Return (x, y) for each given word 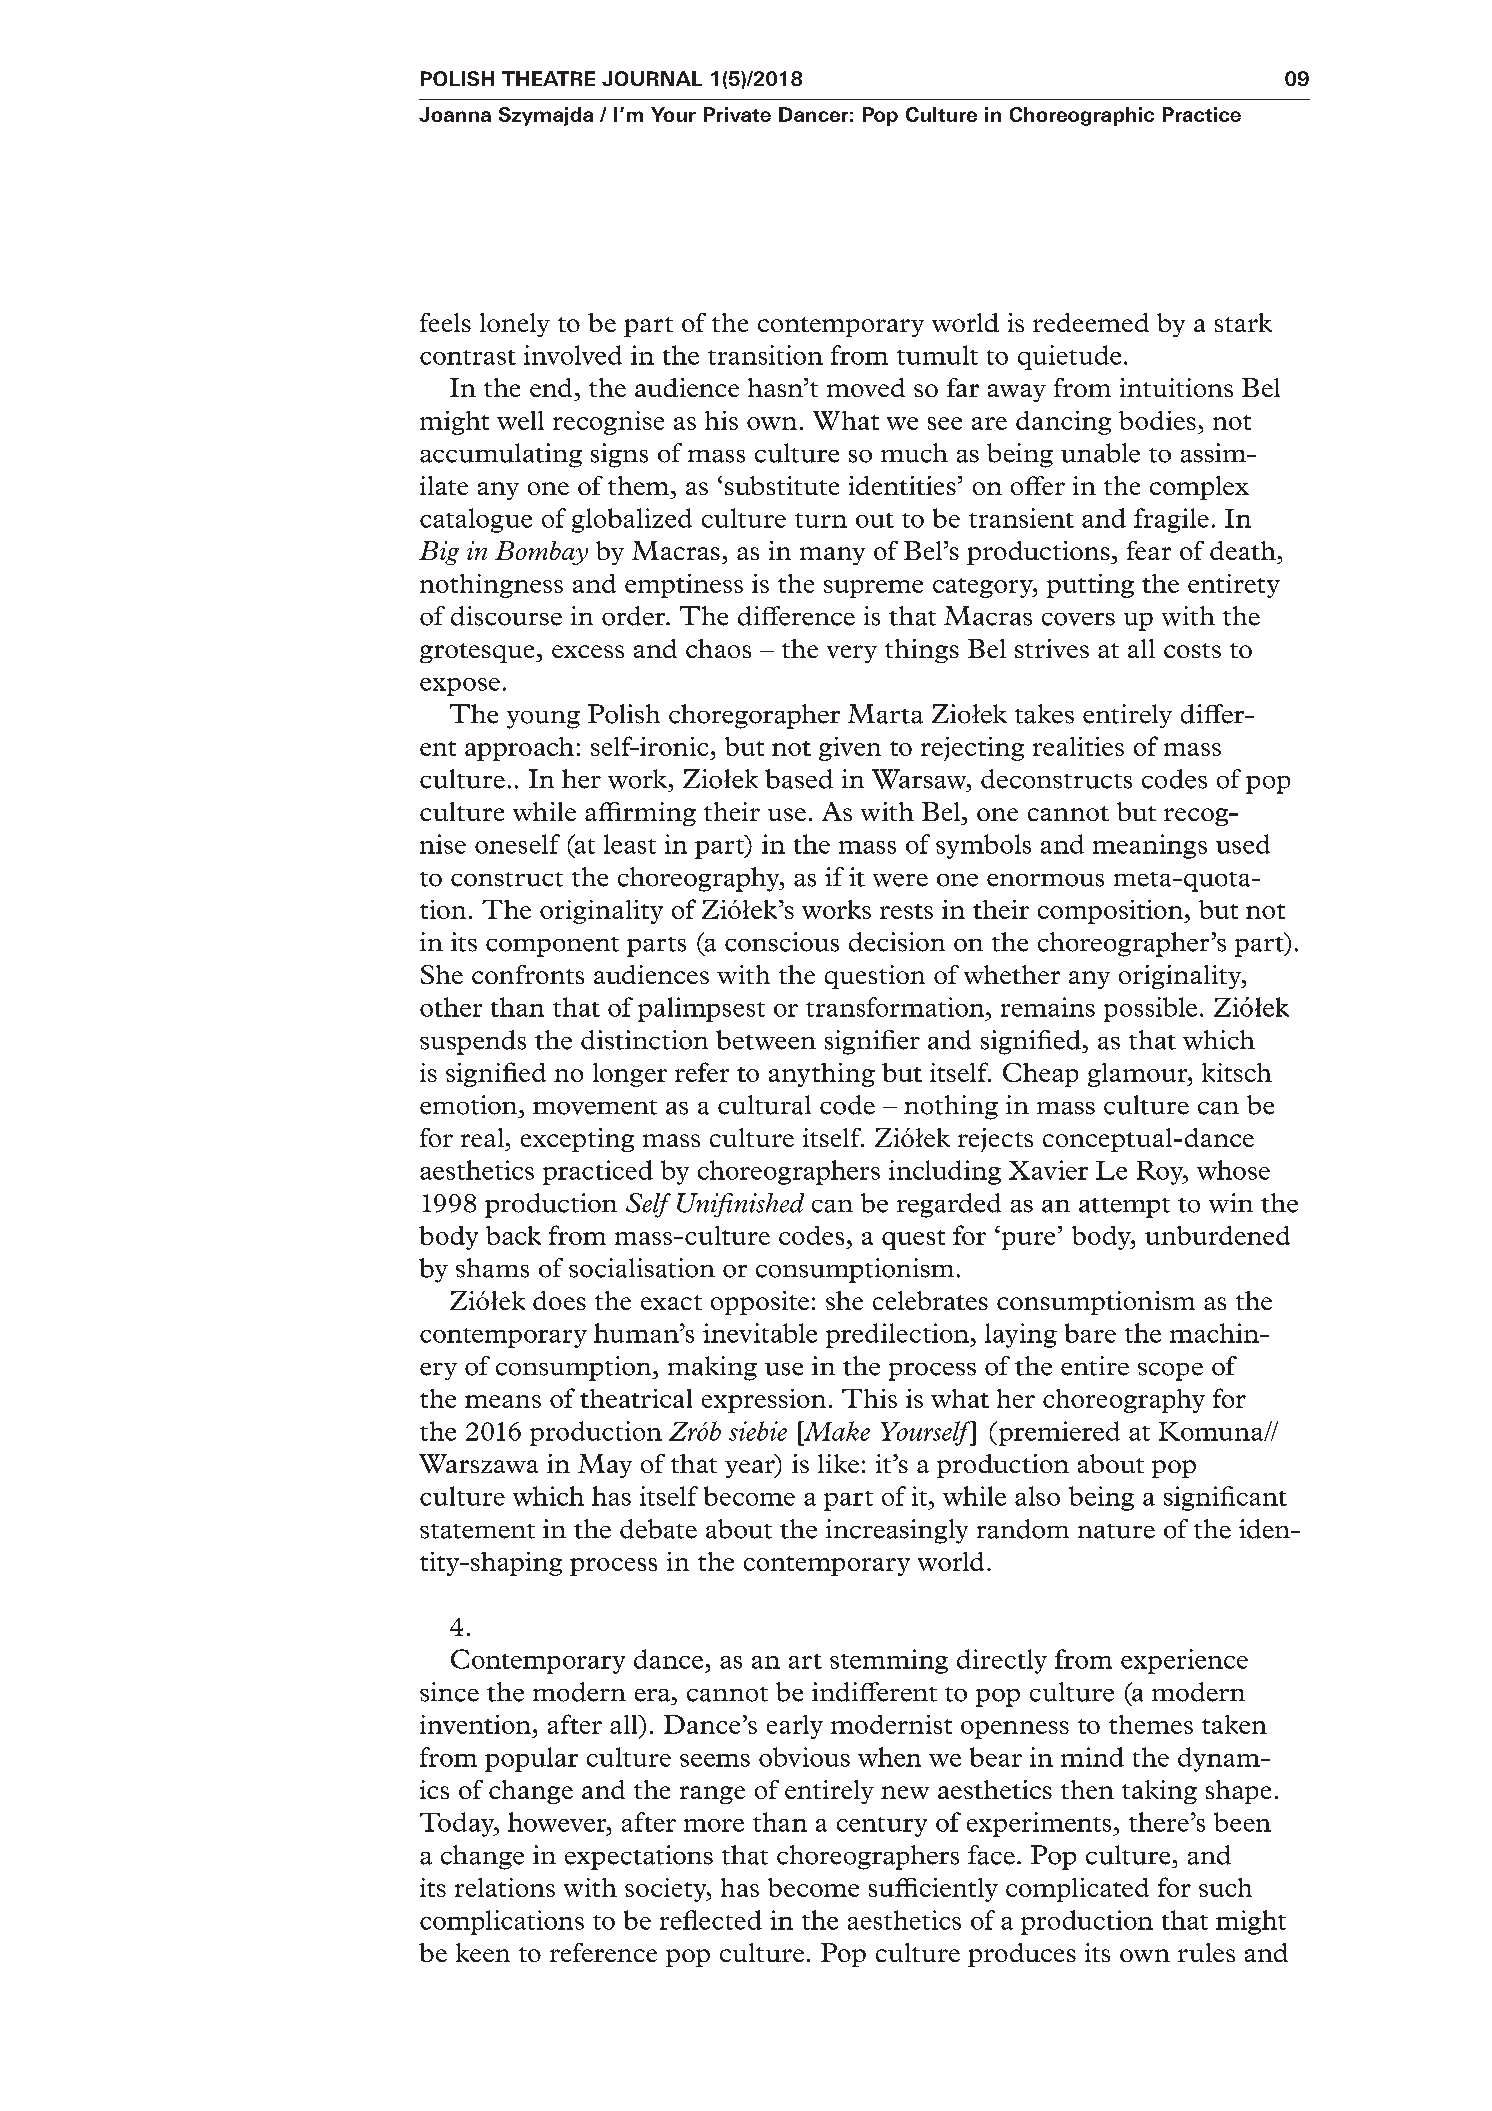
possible (1150, 1009)
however (558, 1822)
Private (737, 114)
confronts (528, 974)
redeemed (1091, 322)
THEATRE (548, 78)
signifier (872, 1042)
